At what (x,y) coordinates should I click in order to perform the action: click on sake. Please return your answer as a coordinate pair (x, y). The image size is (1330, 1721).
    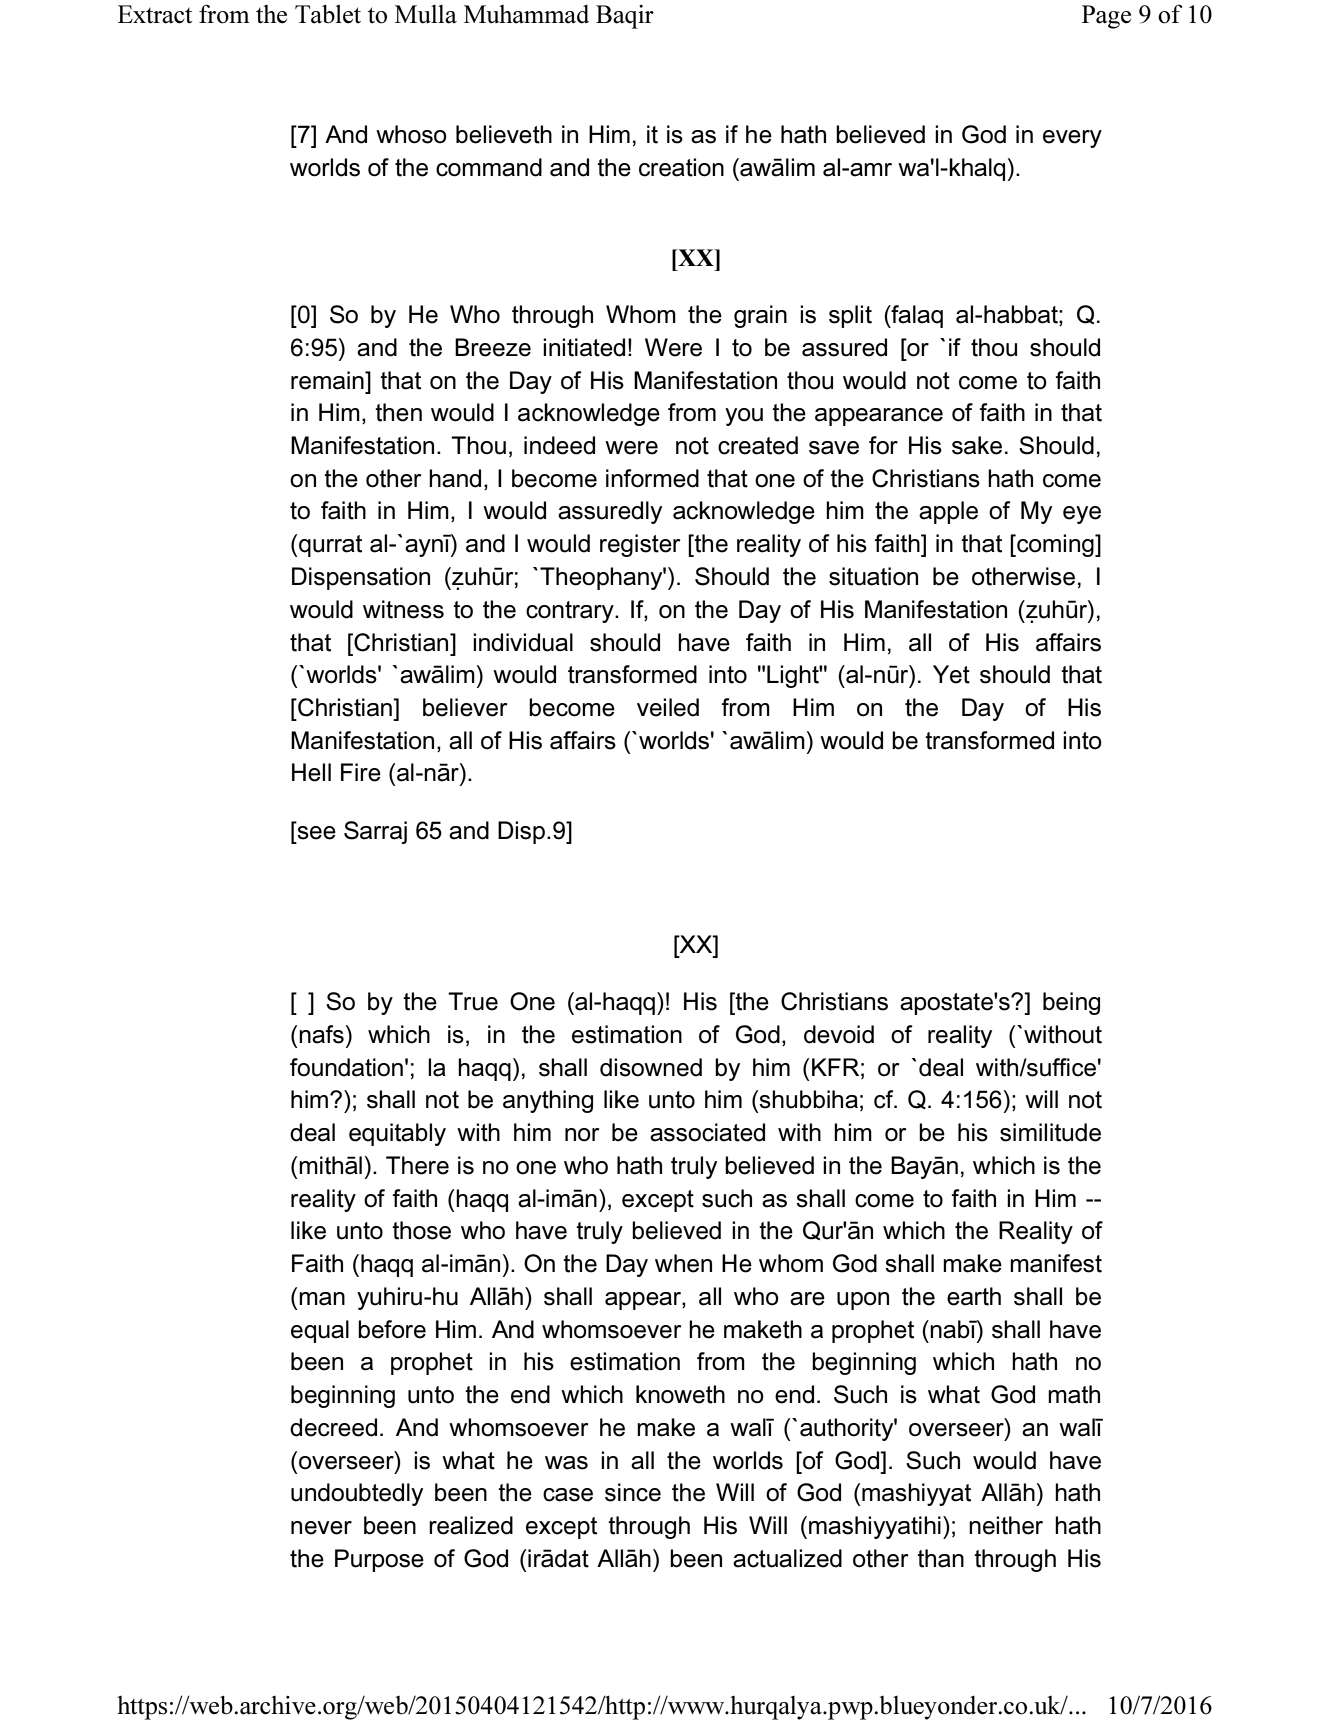
    Looking at the image, I should click on (977, 445).
